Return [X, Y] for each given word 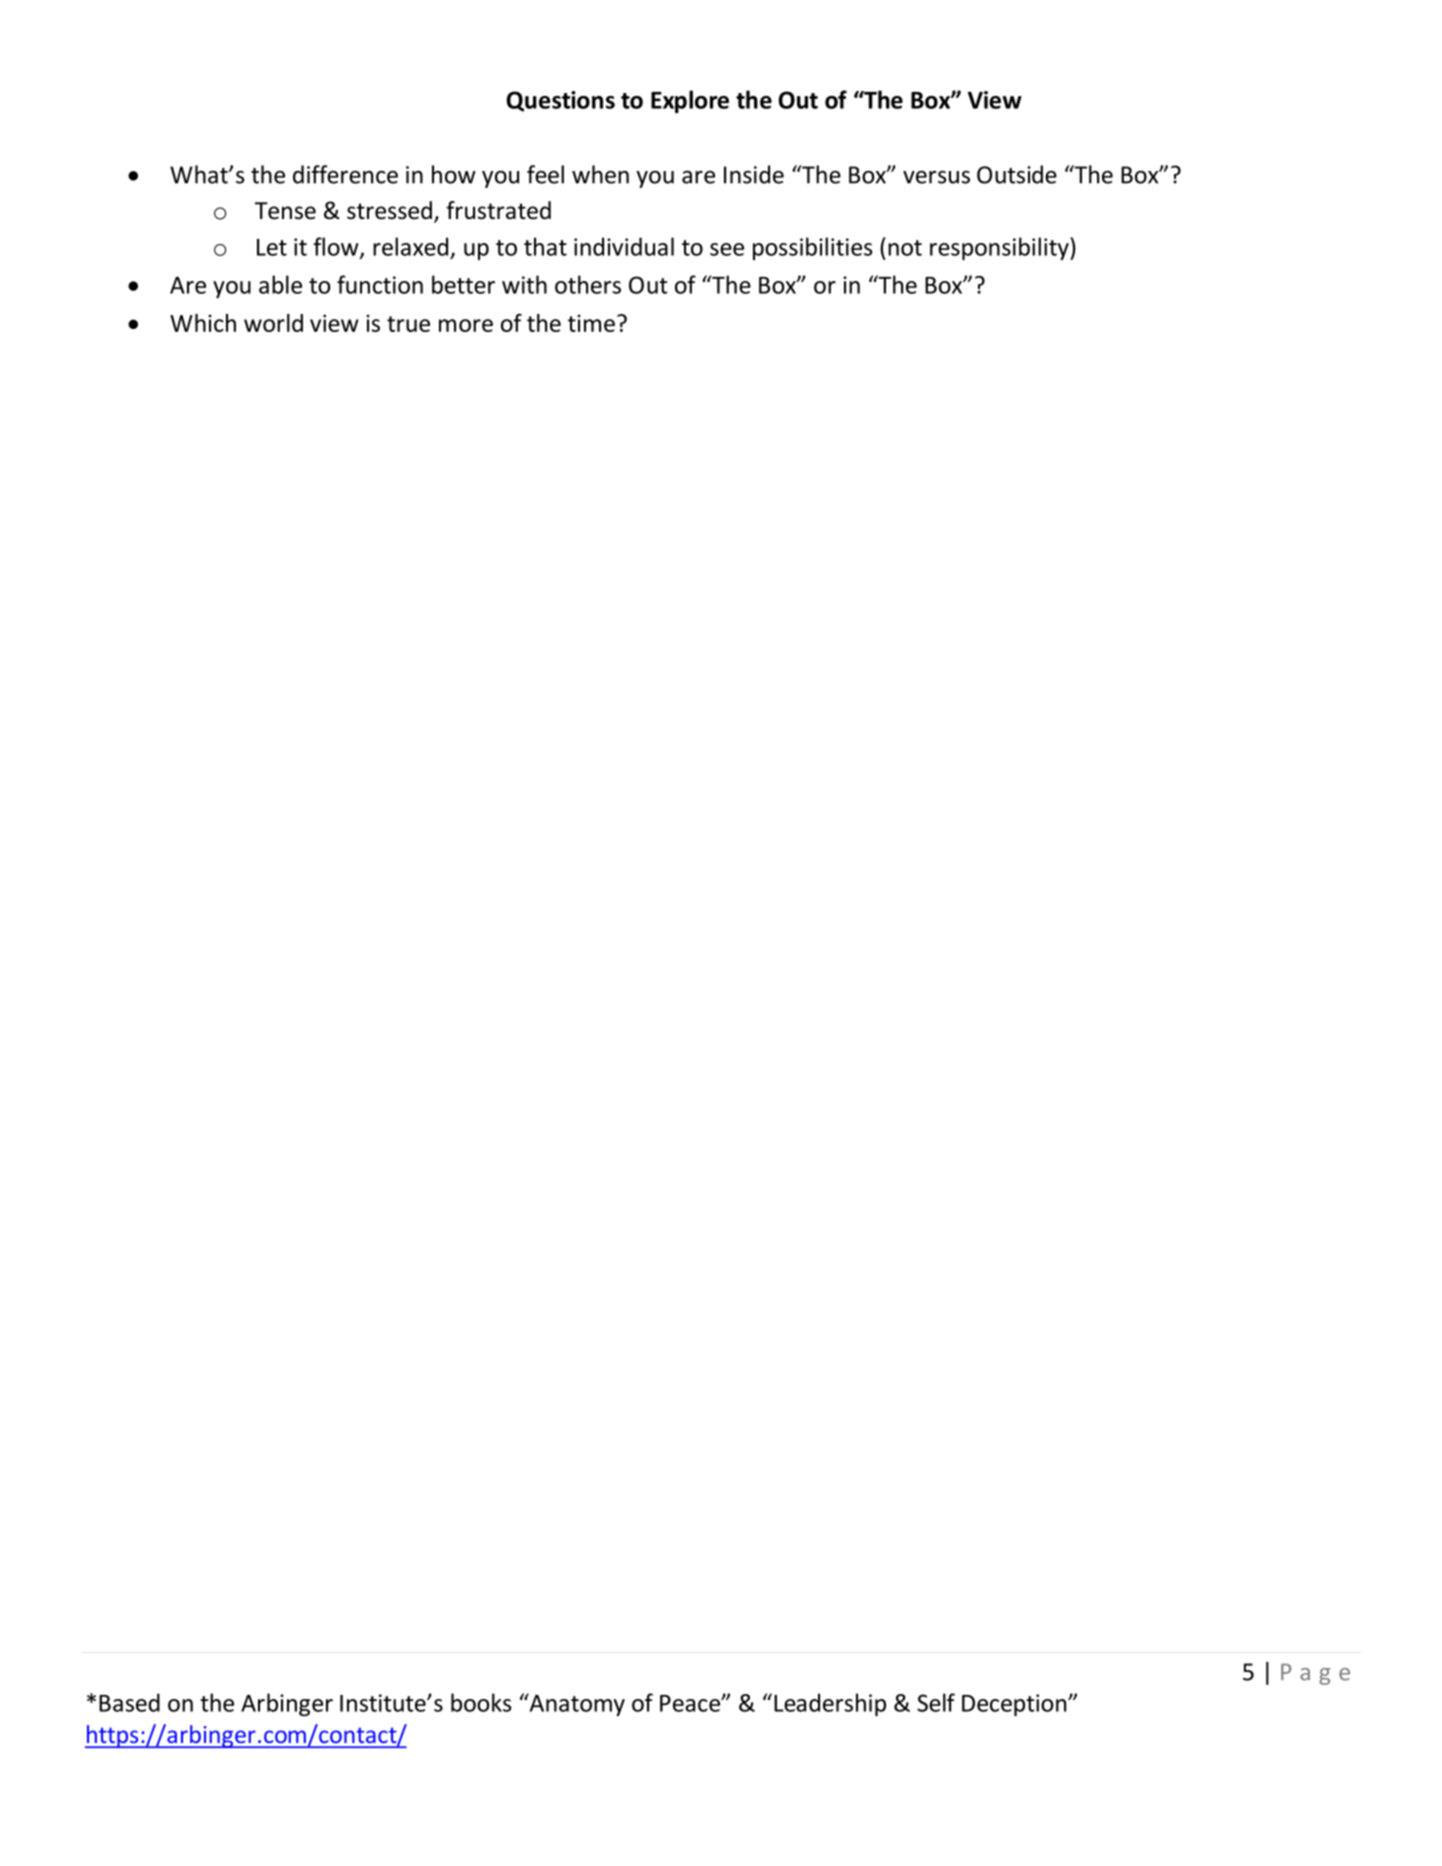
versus [936, 177]
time [591, 323]
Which [203, 323]
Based [129, 1702]
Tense [285, 211]
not [905, 248]
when [600, 174]
